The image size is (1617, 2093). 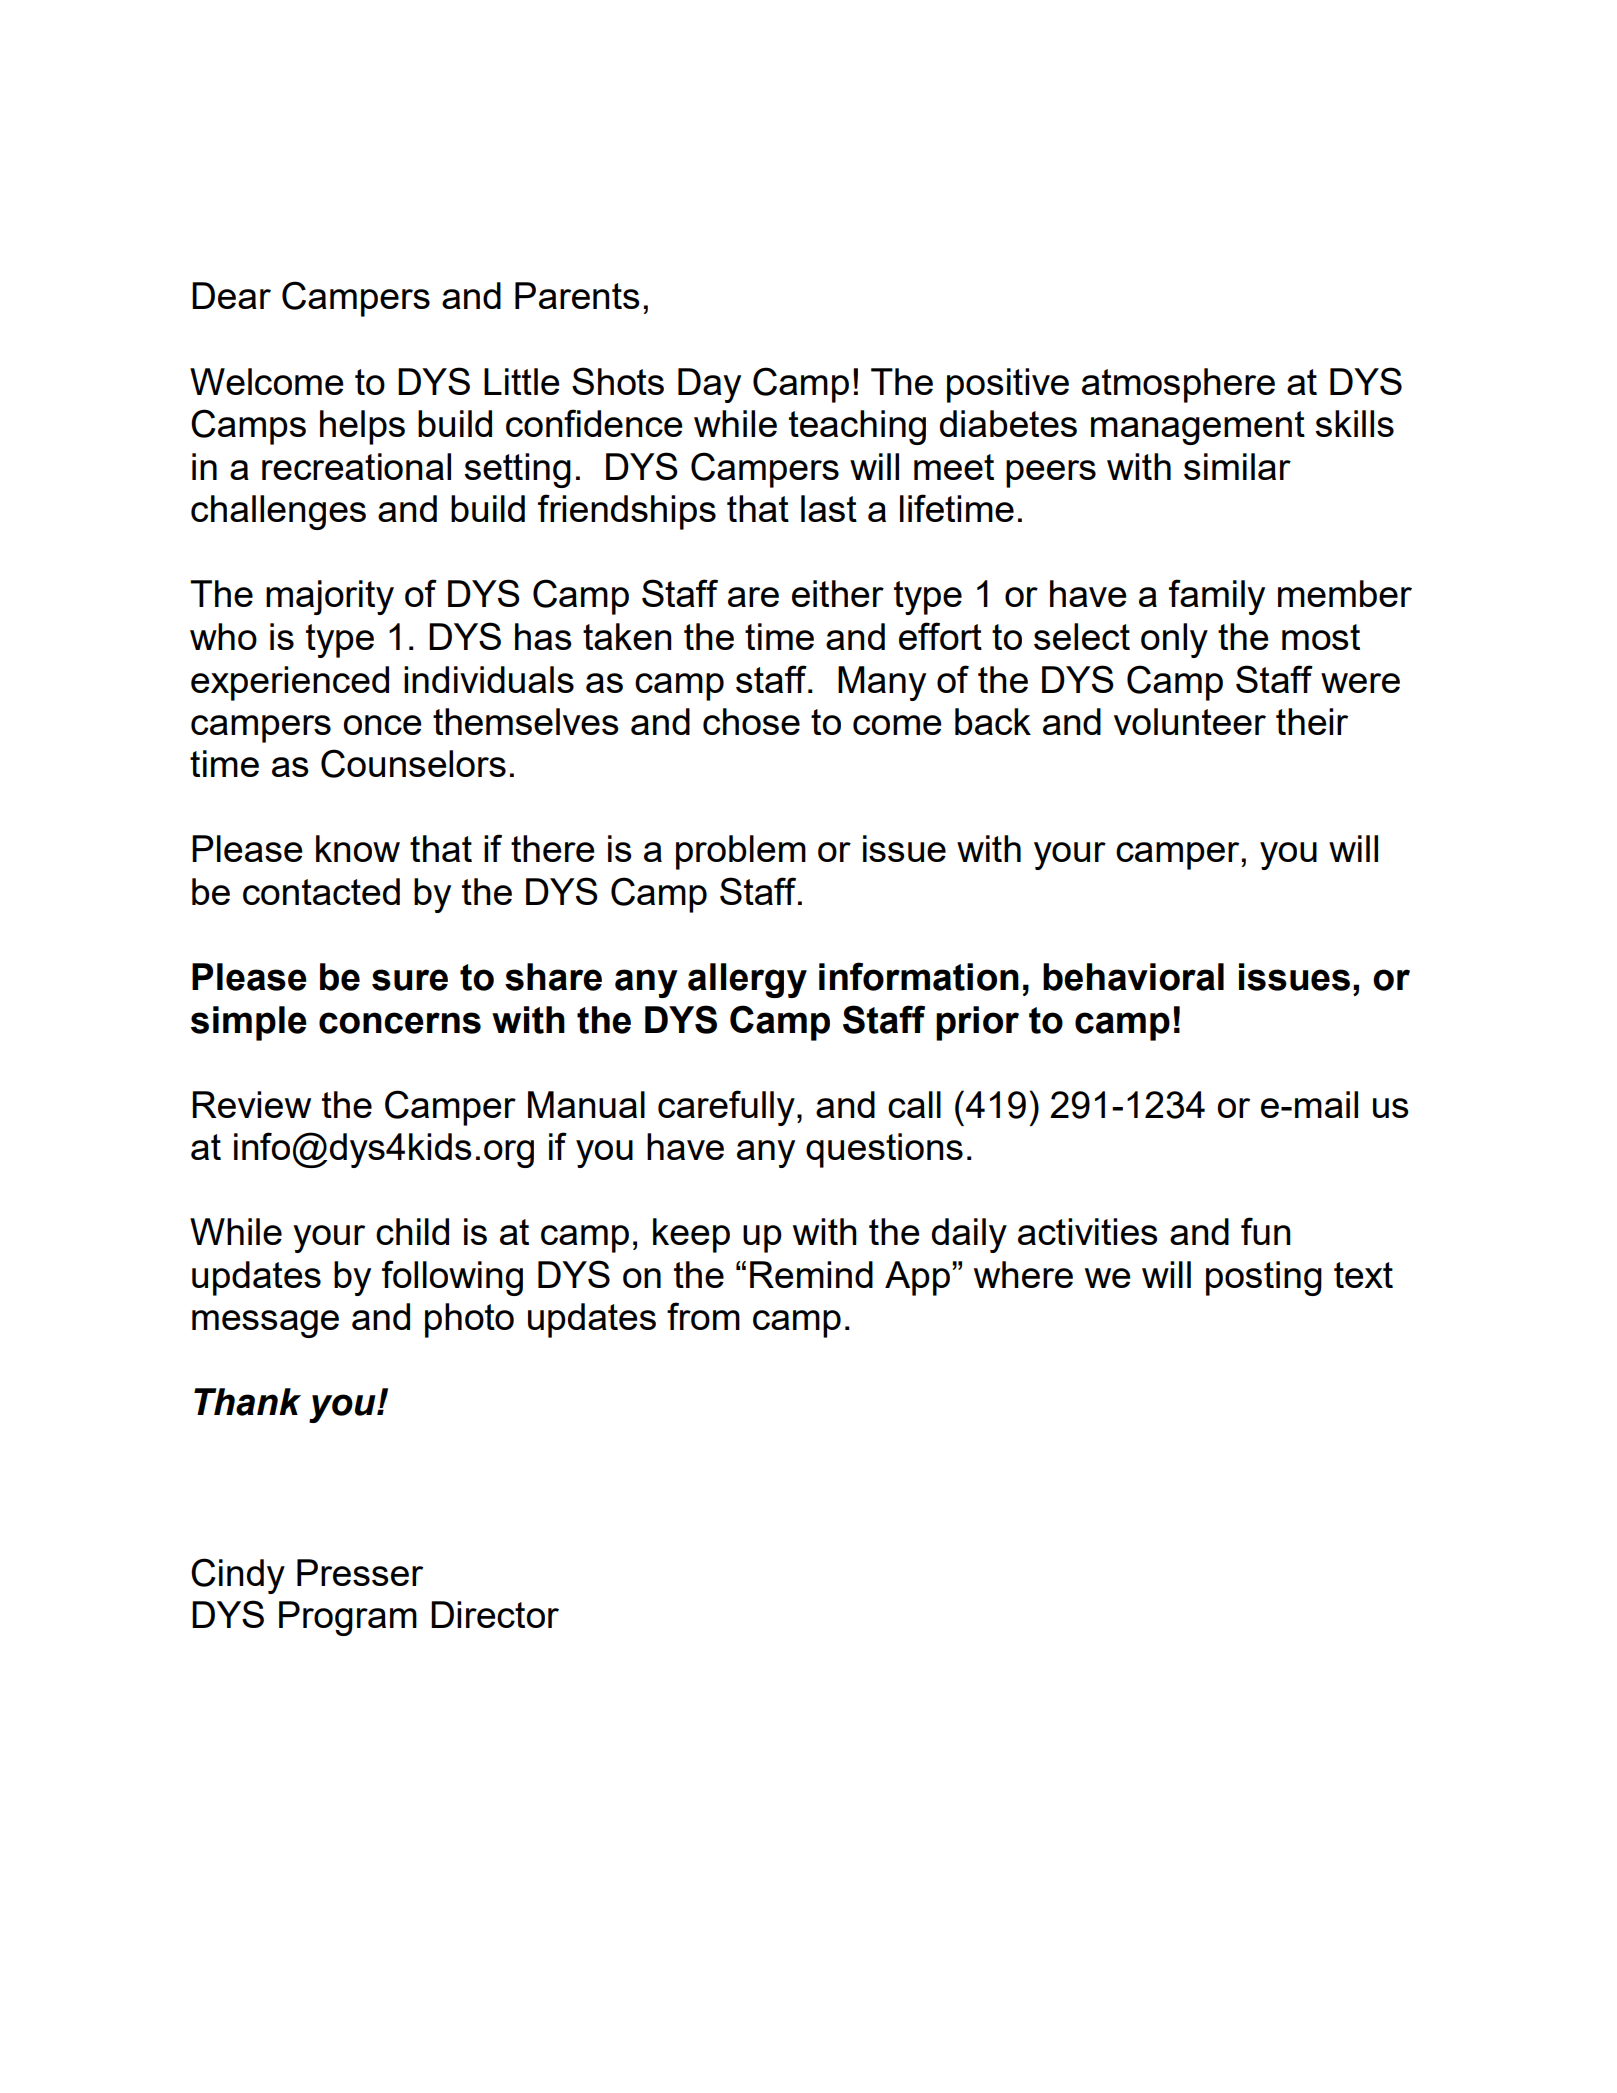 What do you see at coordinates (1178, 385) in the screenshot?
I see `atmosphere` at bounding box center [1178, 385].
